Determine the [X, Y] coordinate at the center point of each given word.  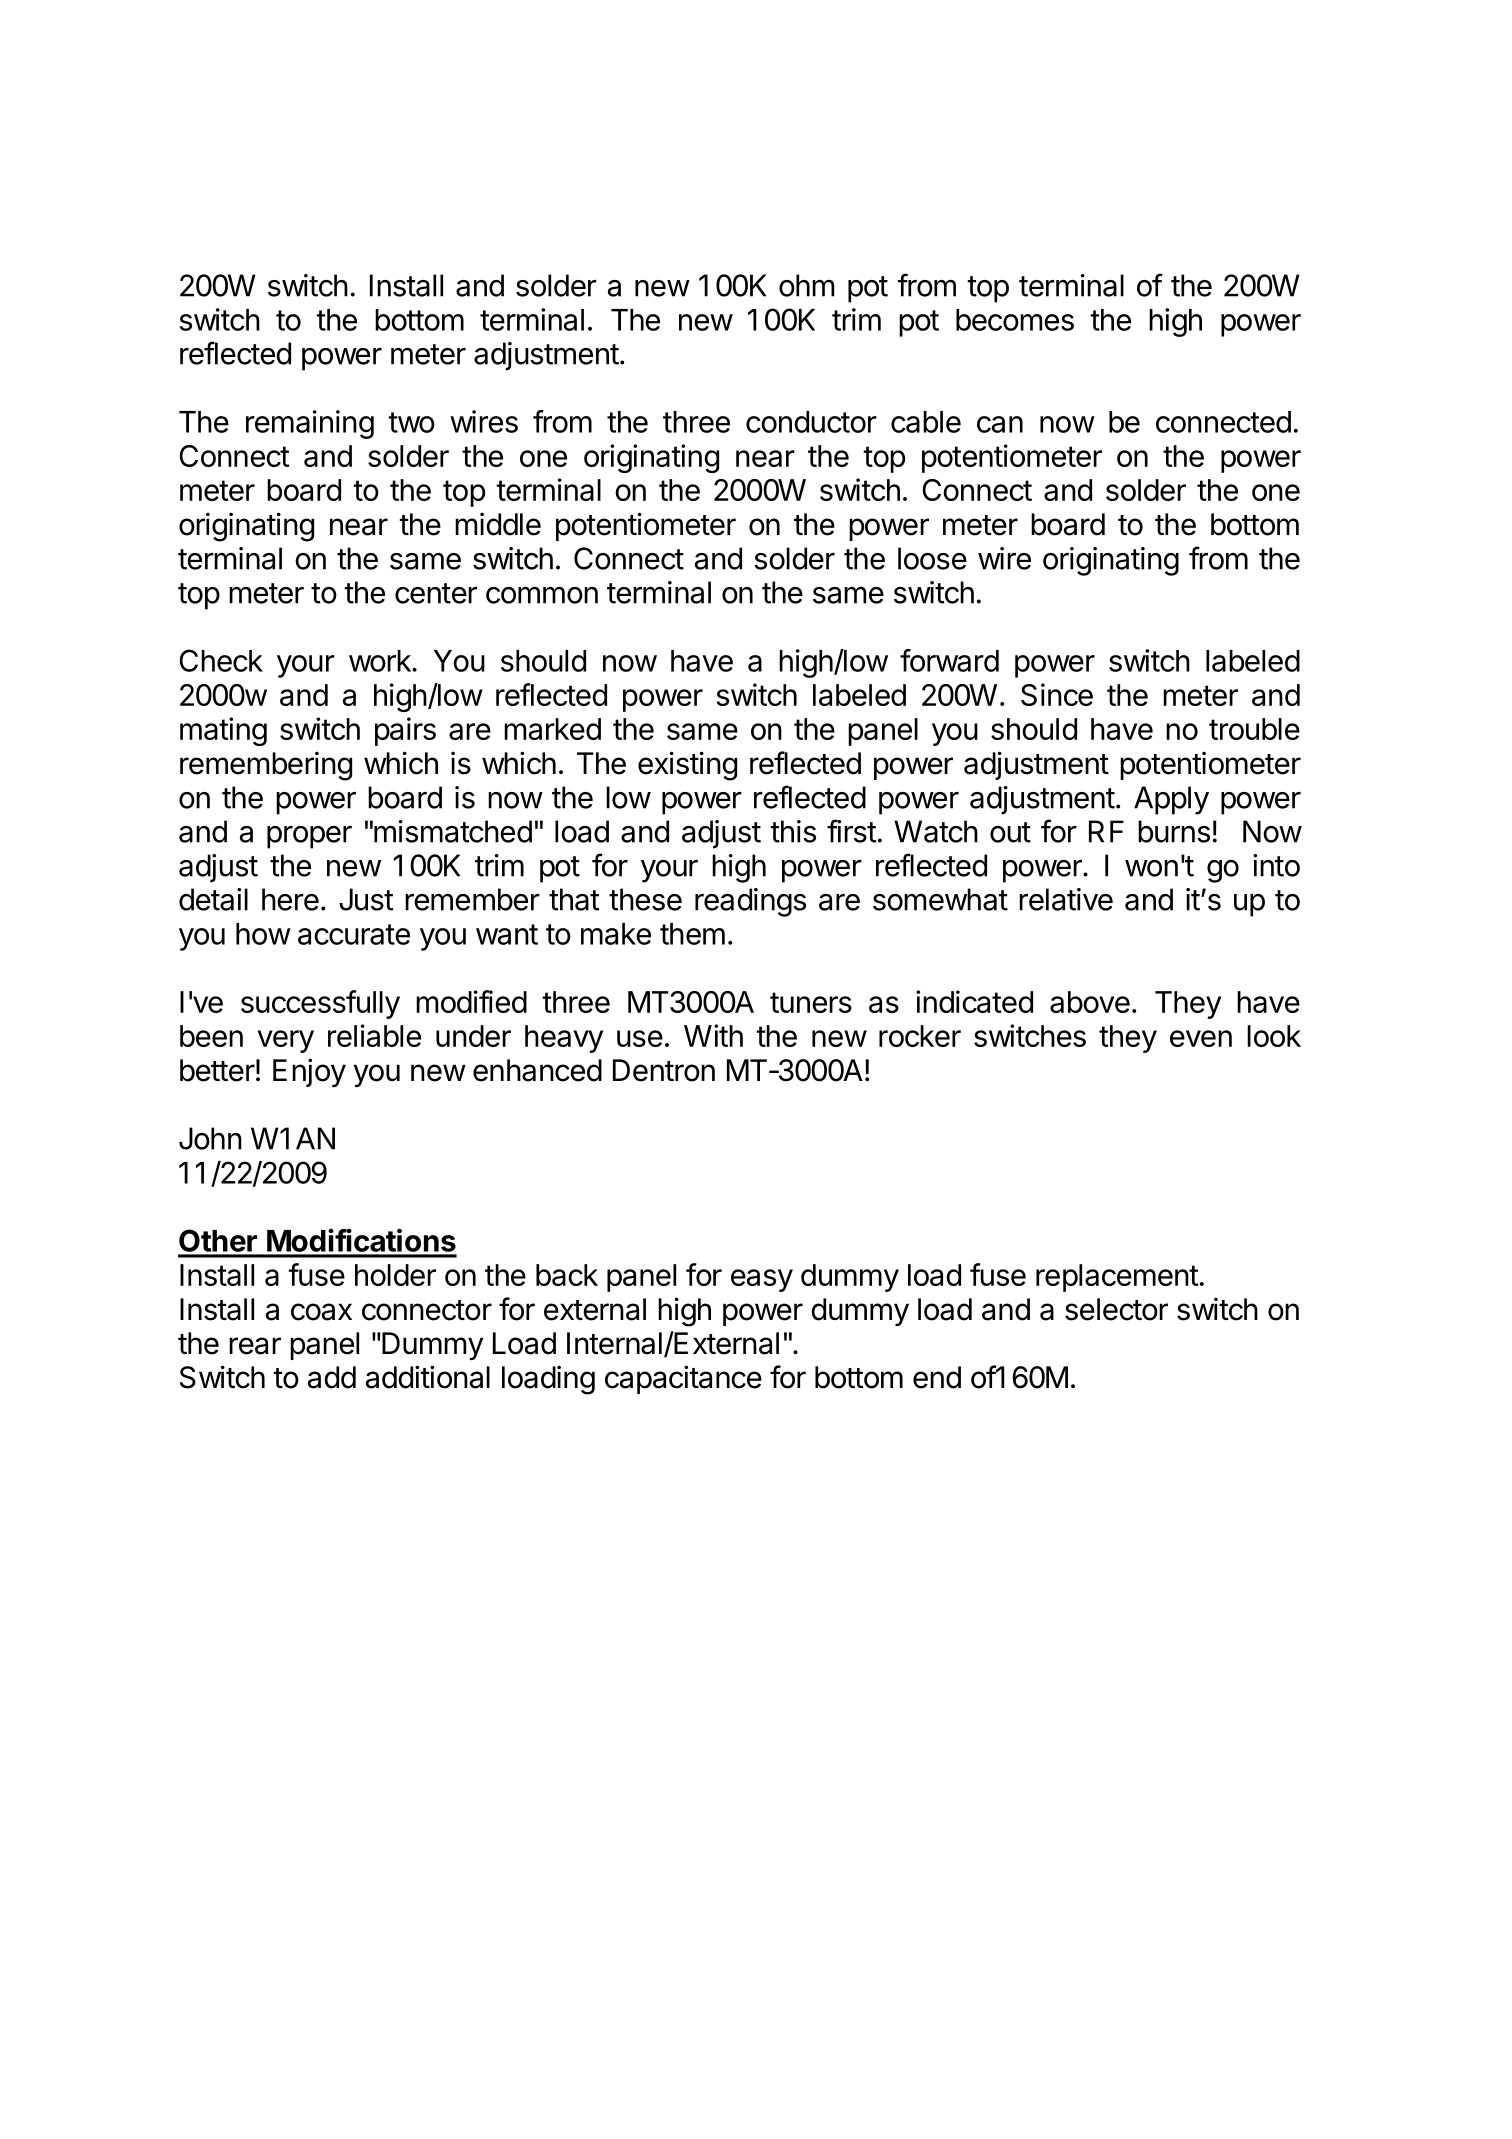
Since [1057, 694]
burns [1174, 831]
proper [309, 837]
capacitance [683, 1379]
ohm [806, 285]
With [713, 1035]
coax [321, 1312]
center [436, 593]
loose [932, 558]
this [793, 831]
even [1201, 1038]
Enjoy [309, 1072]
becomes [1015, 320]
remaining [310, 424]
